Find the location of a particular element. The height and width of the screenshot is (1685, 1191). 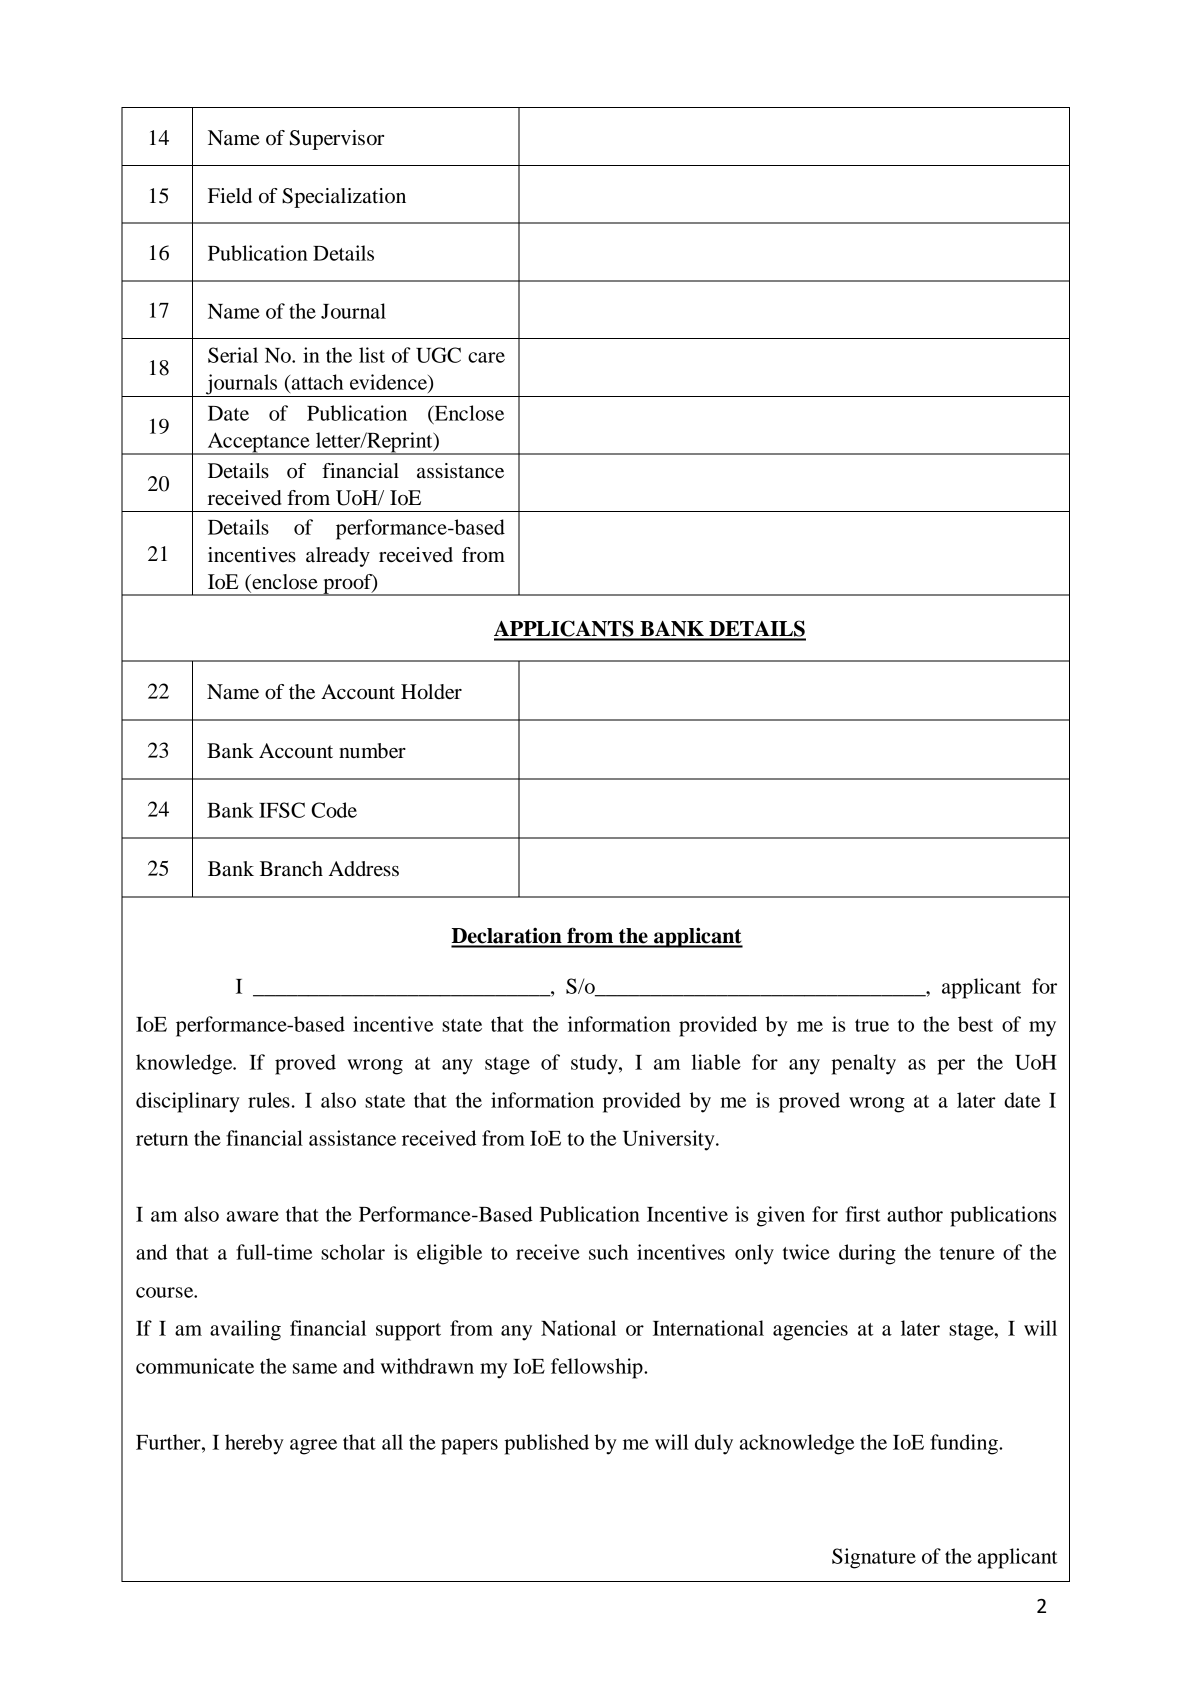

Address is located at coordinates (364, 869).
